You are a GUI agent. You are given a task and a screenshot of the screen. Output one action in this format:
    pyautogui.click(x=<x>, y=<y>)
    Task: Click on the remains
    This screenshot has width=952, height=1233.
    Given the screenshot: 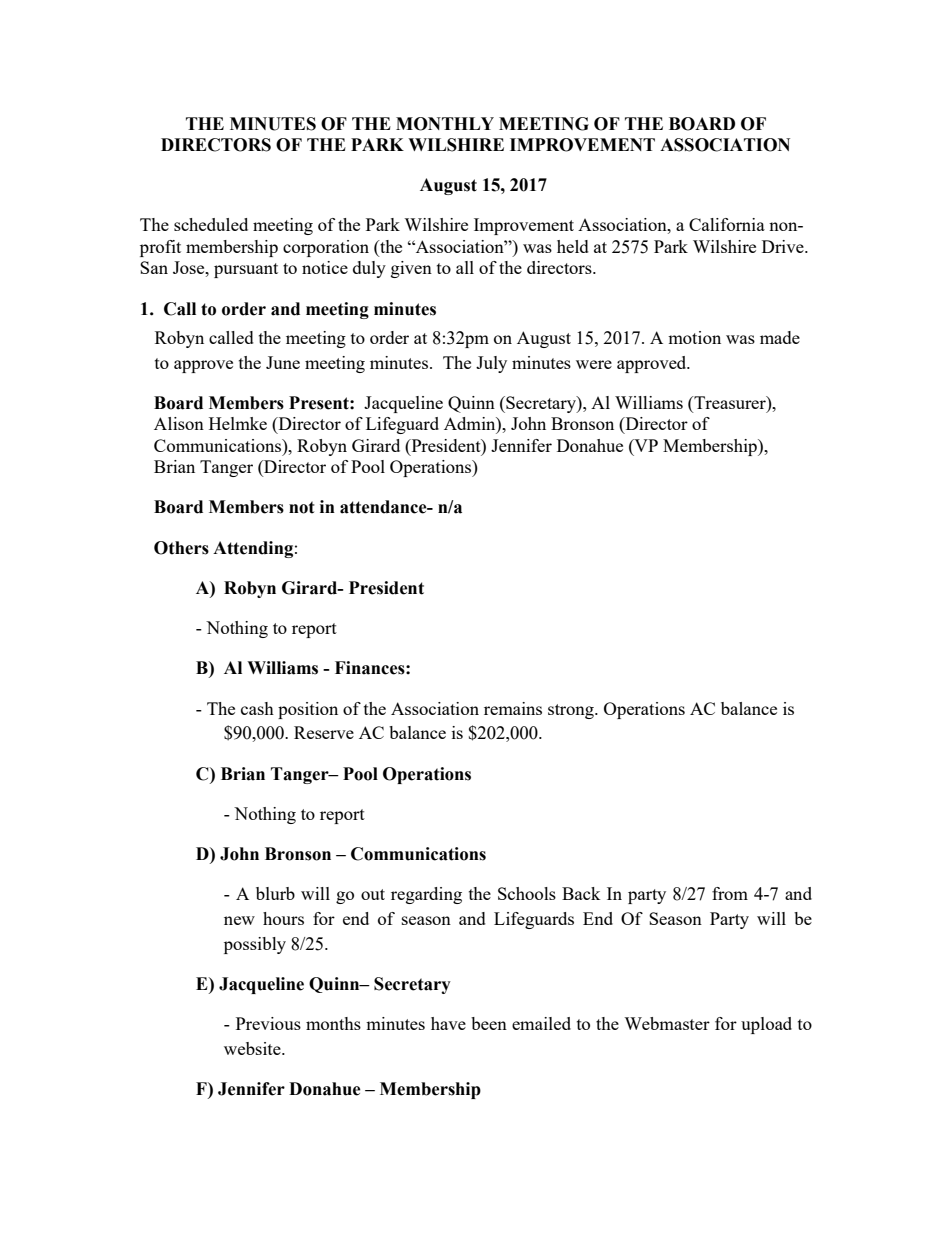 What is the action you would take?
    pyautogui.click(x=513, y=708)
